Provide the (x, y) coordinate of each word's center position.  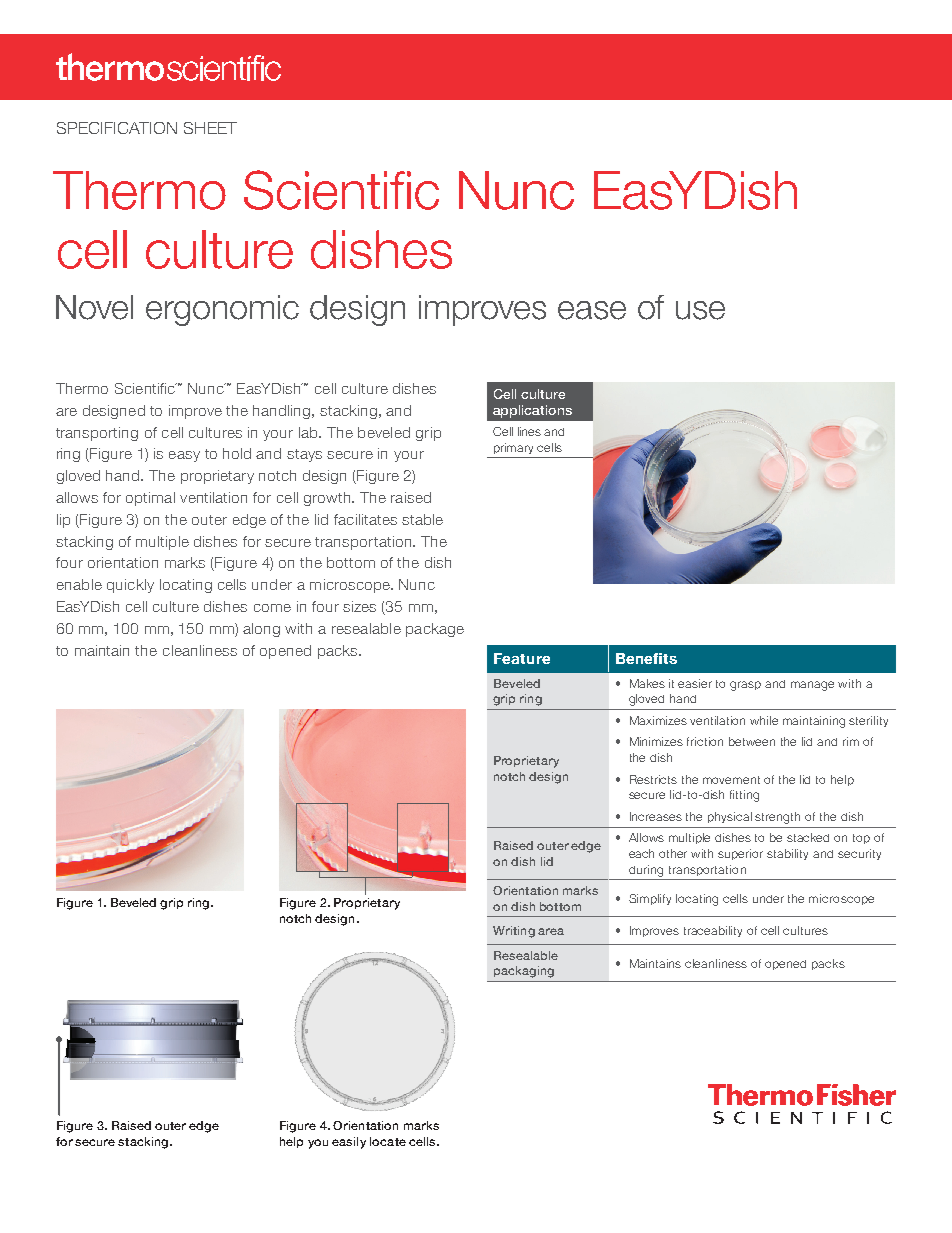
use (700, 310)
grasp (745, 686)
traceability (713, 931)
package (435, 630)
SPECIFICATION (117, 128)
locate (388, 1141)
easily (349, 1143)
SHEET (210, 128)
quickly (130, 586)
